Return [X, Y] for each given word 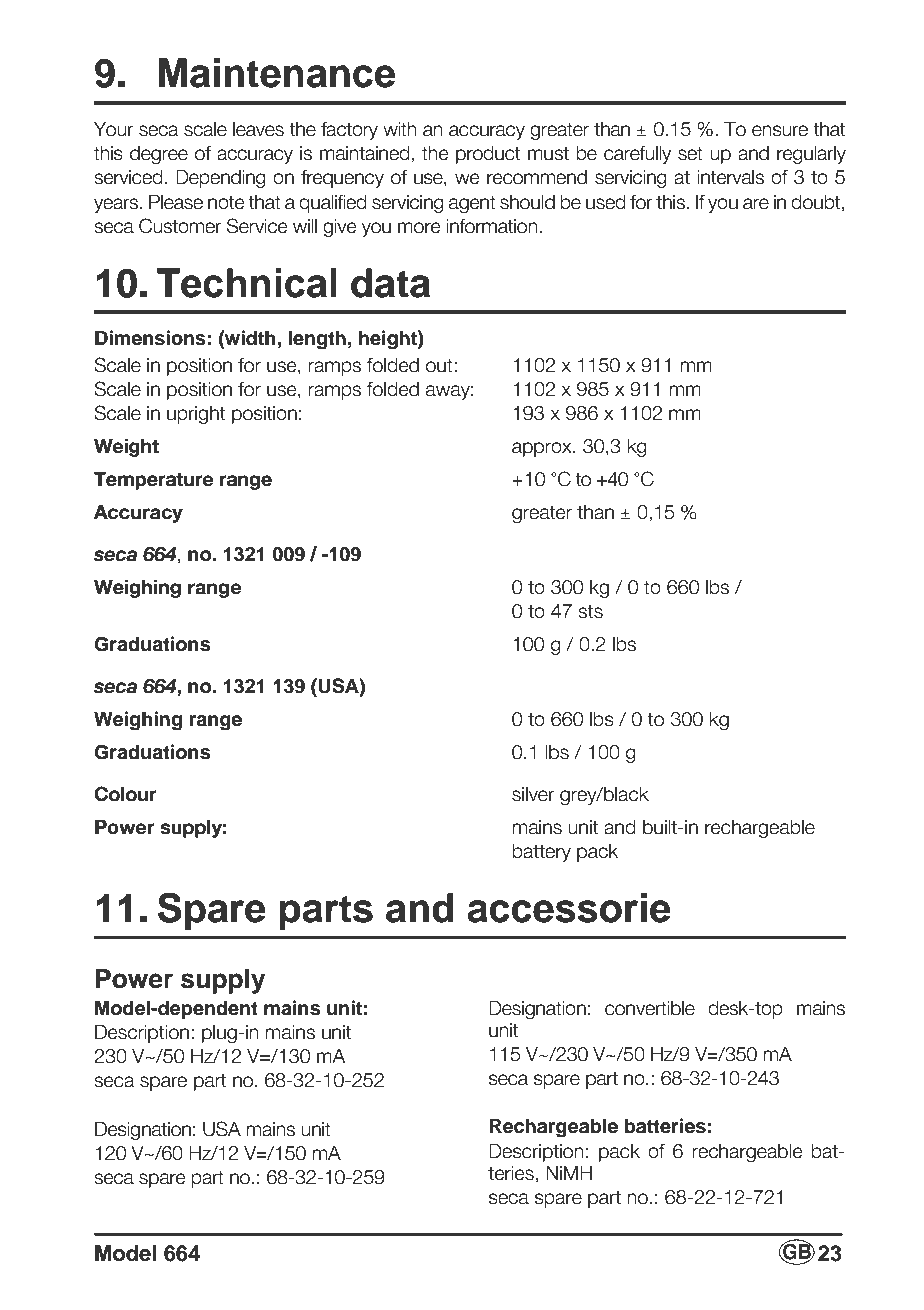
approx [543, 449]
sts [590, 611]
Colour [125, 794]
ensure [780, 131]
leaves [258, 129]
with [400, 129]
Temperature [154, 481]
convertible [650, 1008]
